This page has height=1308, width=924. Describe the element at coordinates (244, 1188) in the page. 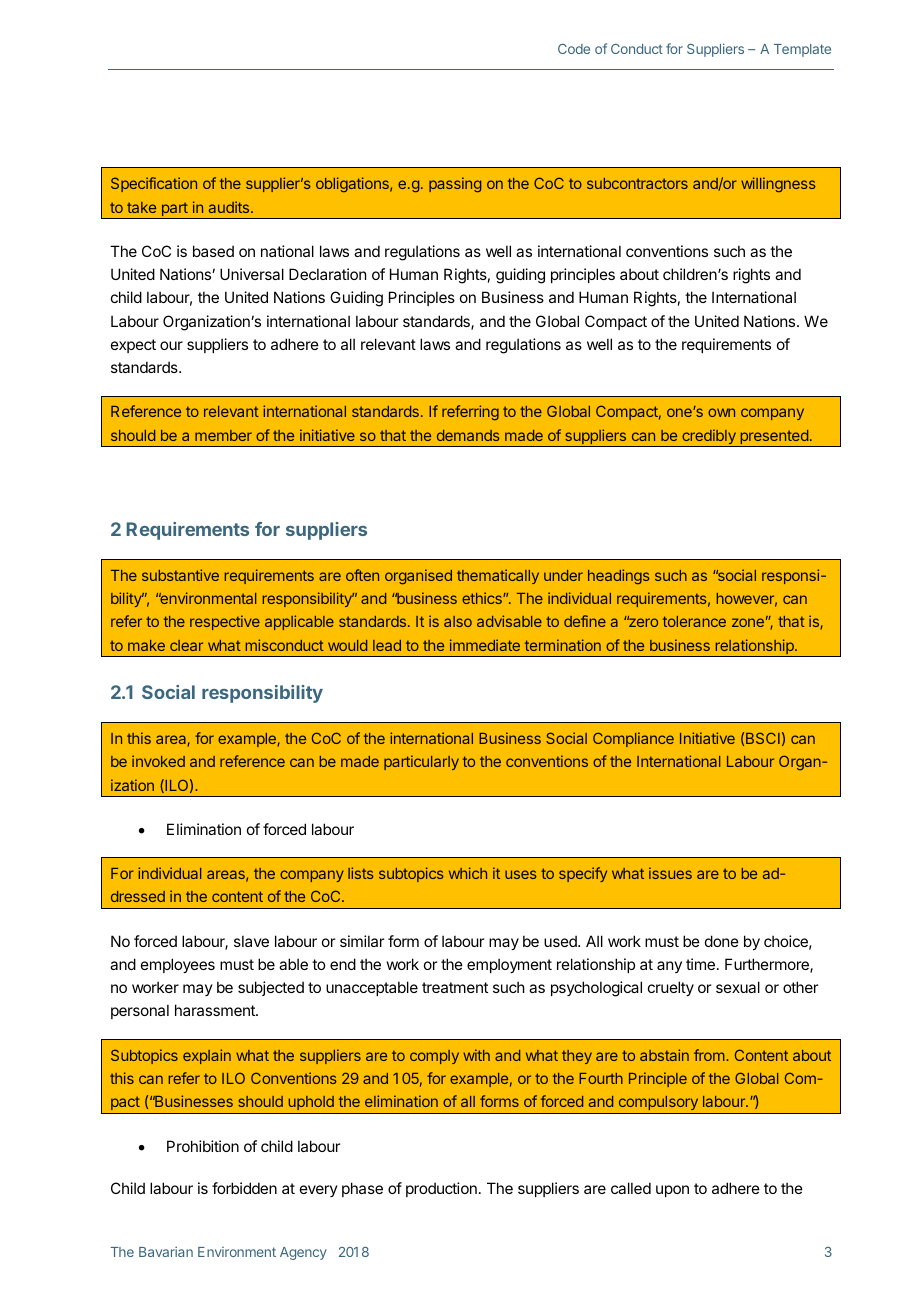

I see `forbidden` at that location.
